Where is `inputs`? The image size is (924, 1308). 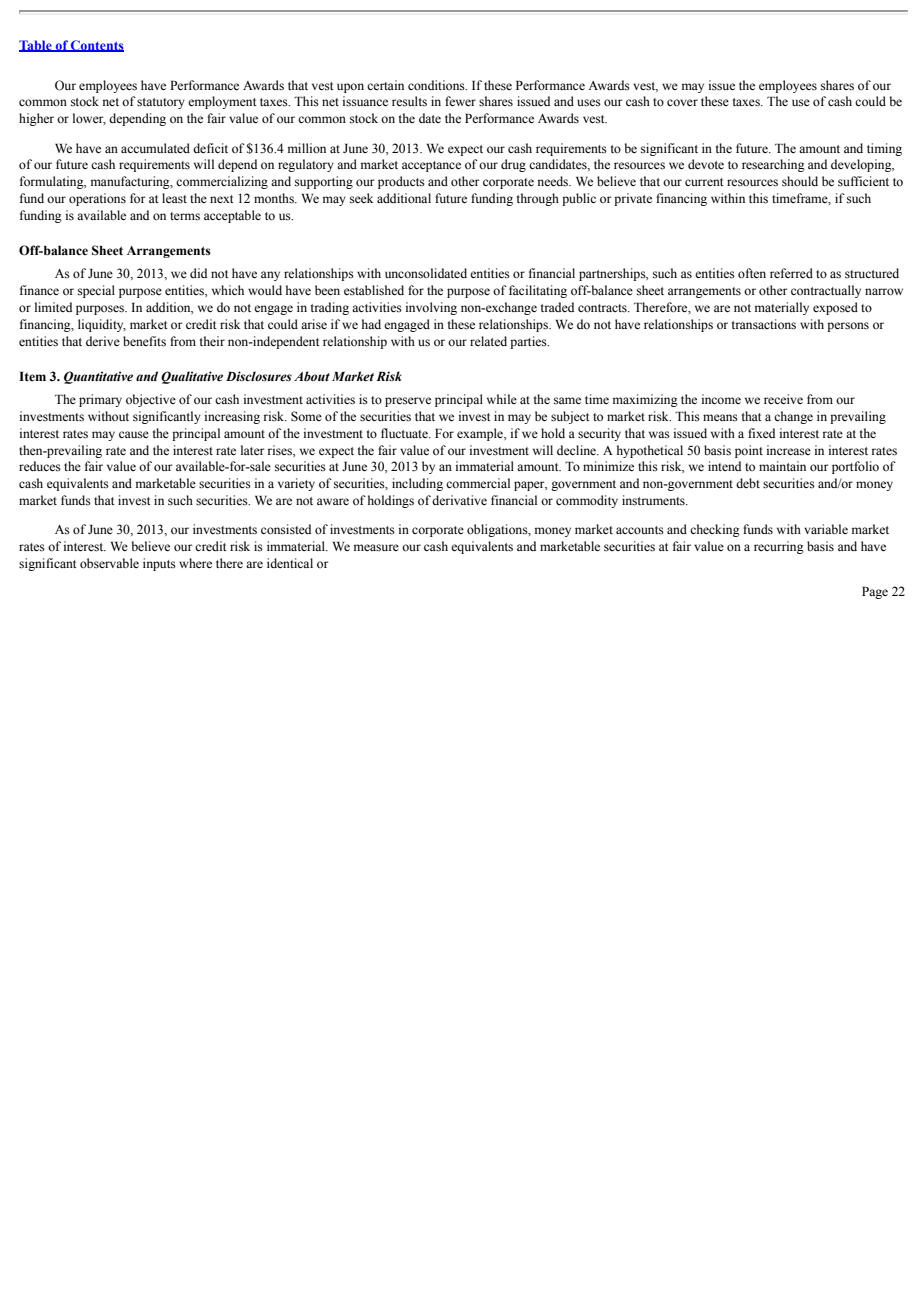
inputs is located at coordinates (159, 564).
